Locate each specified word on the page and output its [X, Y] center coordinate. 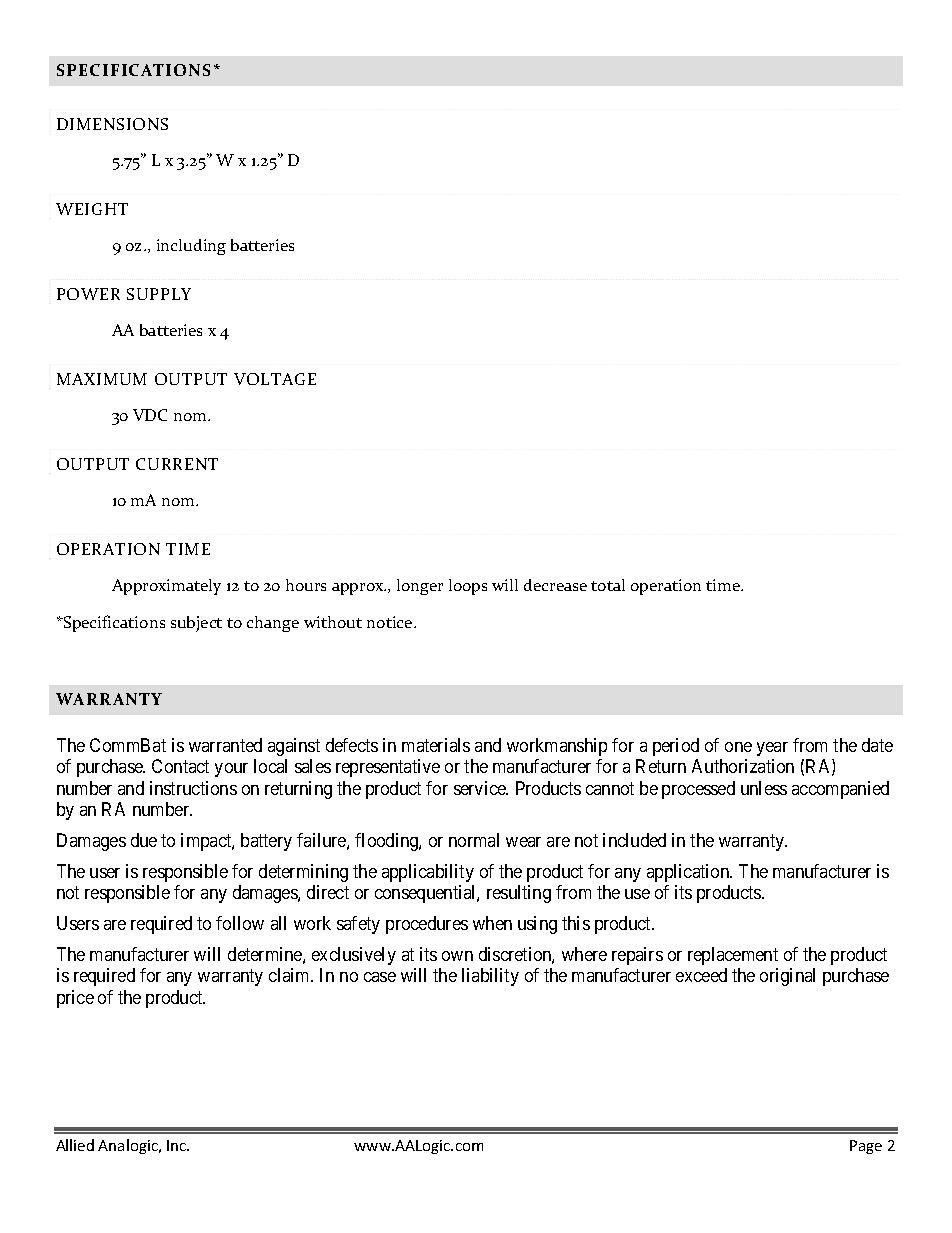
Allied [75, 1145]
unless [764, 788]
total [608, 585]
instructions [193, 788]
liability [490, 977]
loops [468, 587]
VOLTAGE [275, 379]
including [191, 247]
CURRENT [177, 464]
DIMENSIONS [112, 124]
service [481, 788]
